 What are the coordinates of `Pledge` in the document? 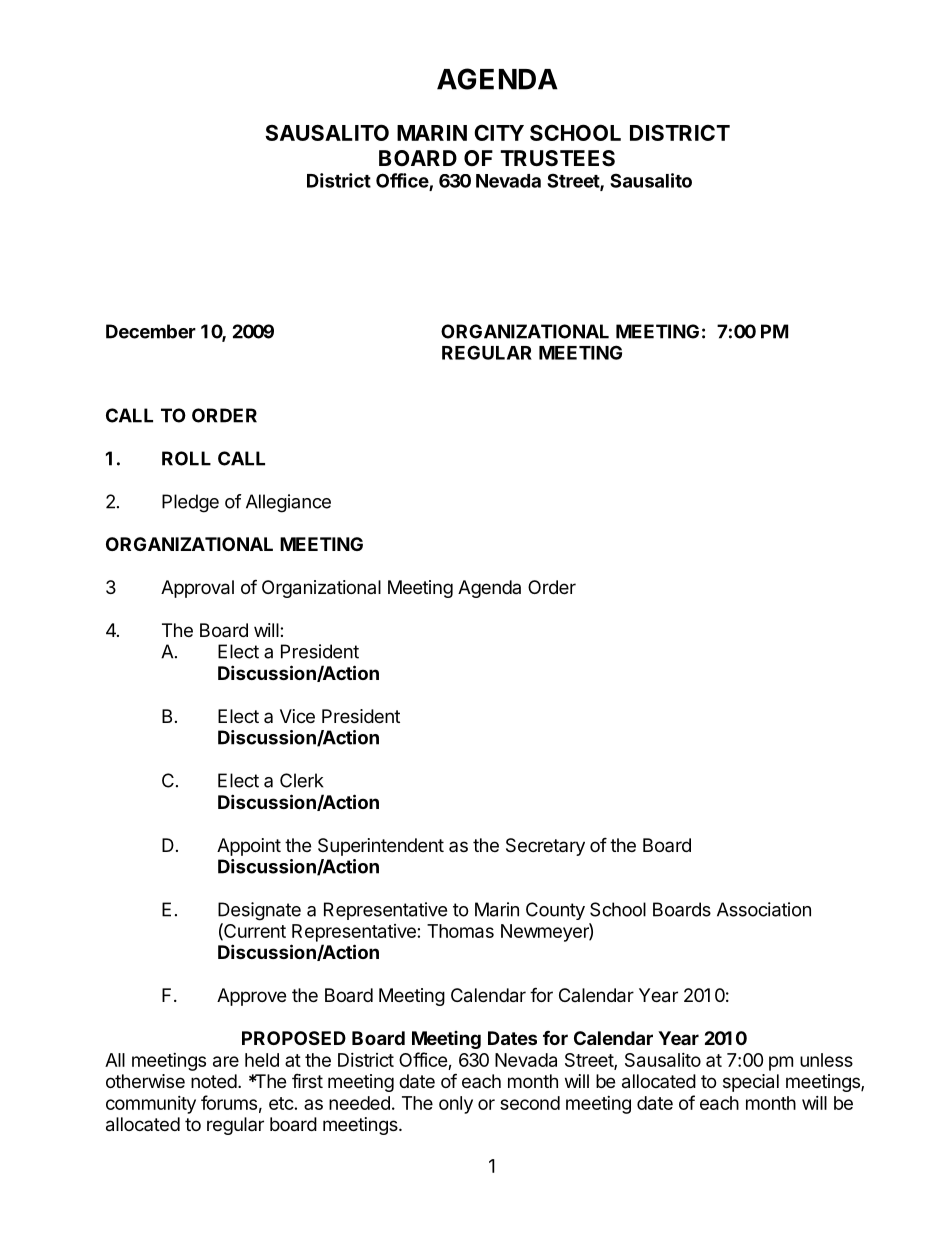 It's located at (190, 503).
